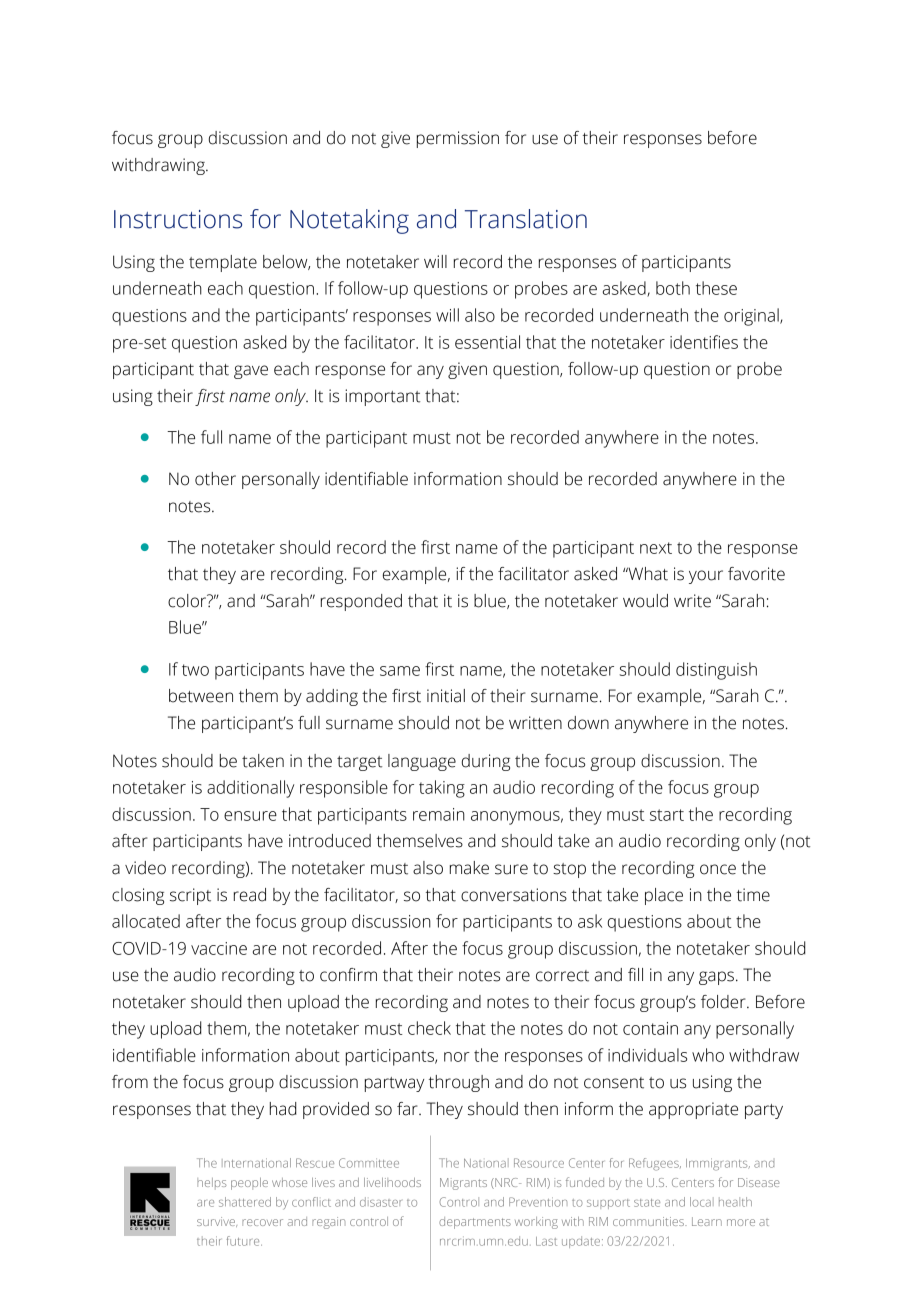  Describe the element at coordinates (250, 789) in the screenshot. I see `additionally` at that location.
